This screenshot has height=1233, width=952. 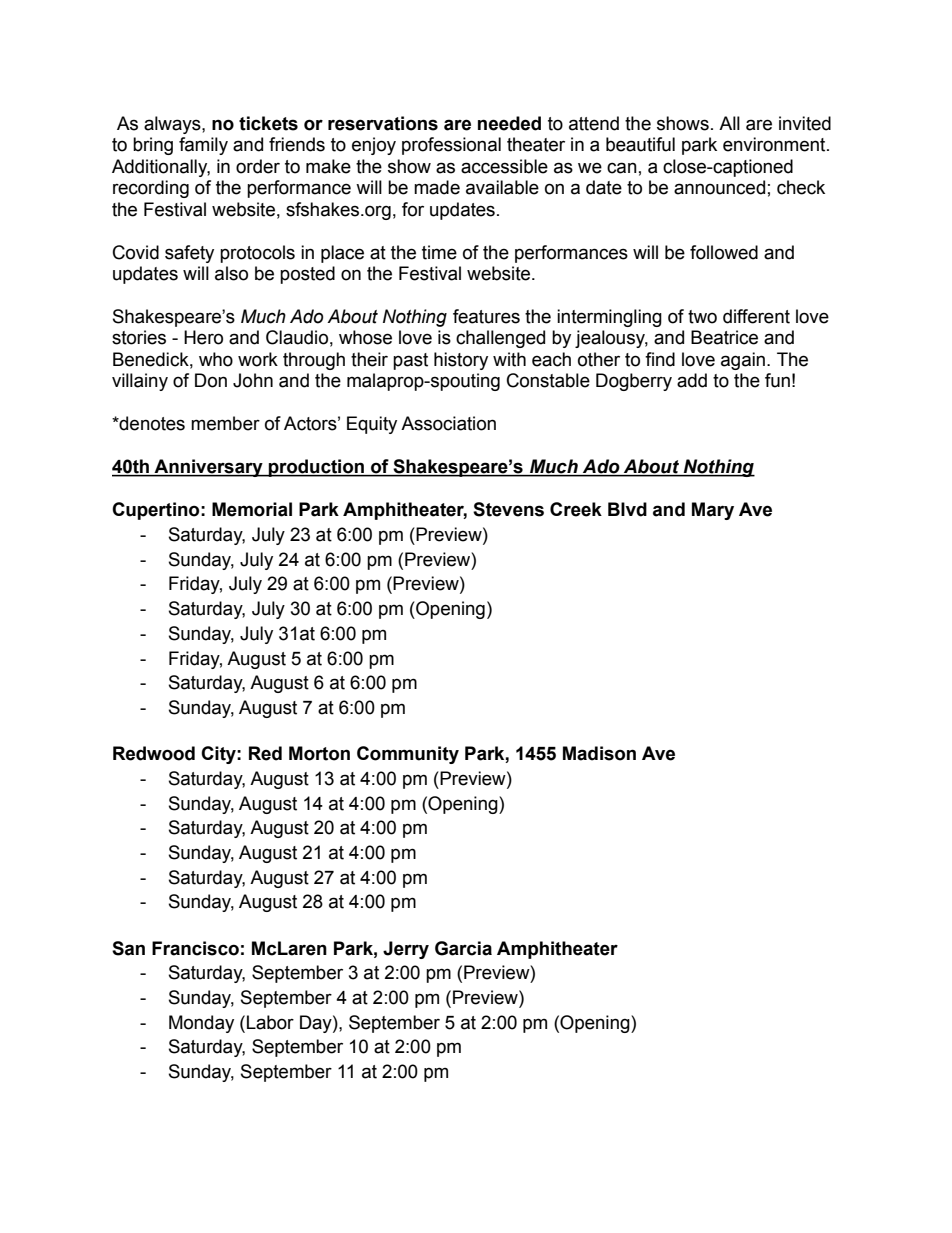 I want to click on environment, so click(x=775, y=144).
